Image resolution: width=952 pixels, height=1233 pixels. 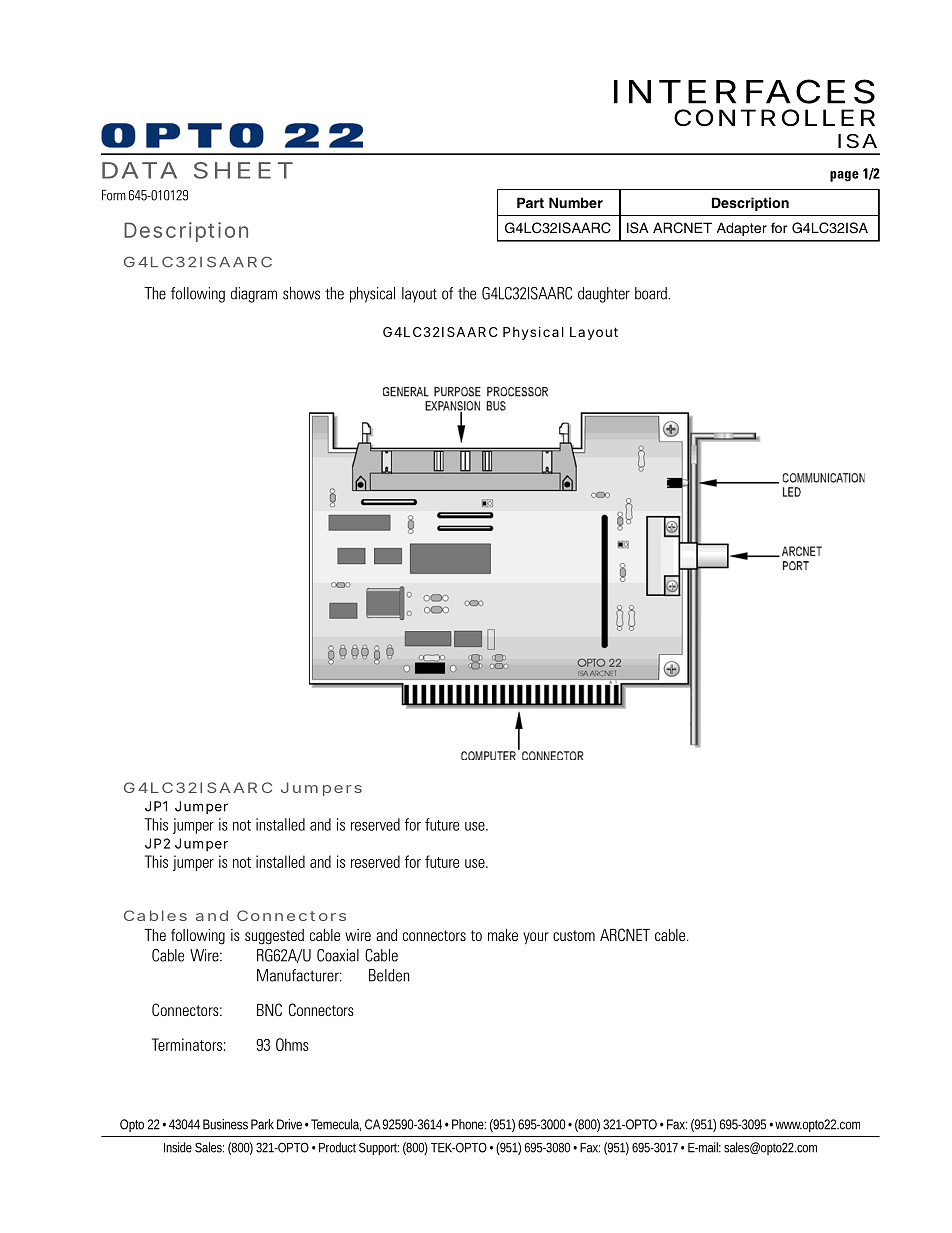 What do you see at coordinates (243, 170) in the page?
I see `SHEET` at bounding box center [243, 170].
